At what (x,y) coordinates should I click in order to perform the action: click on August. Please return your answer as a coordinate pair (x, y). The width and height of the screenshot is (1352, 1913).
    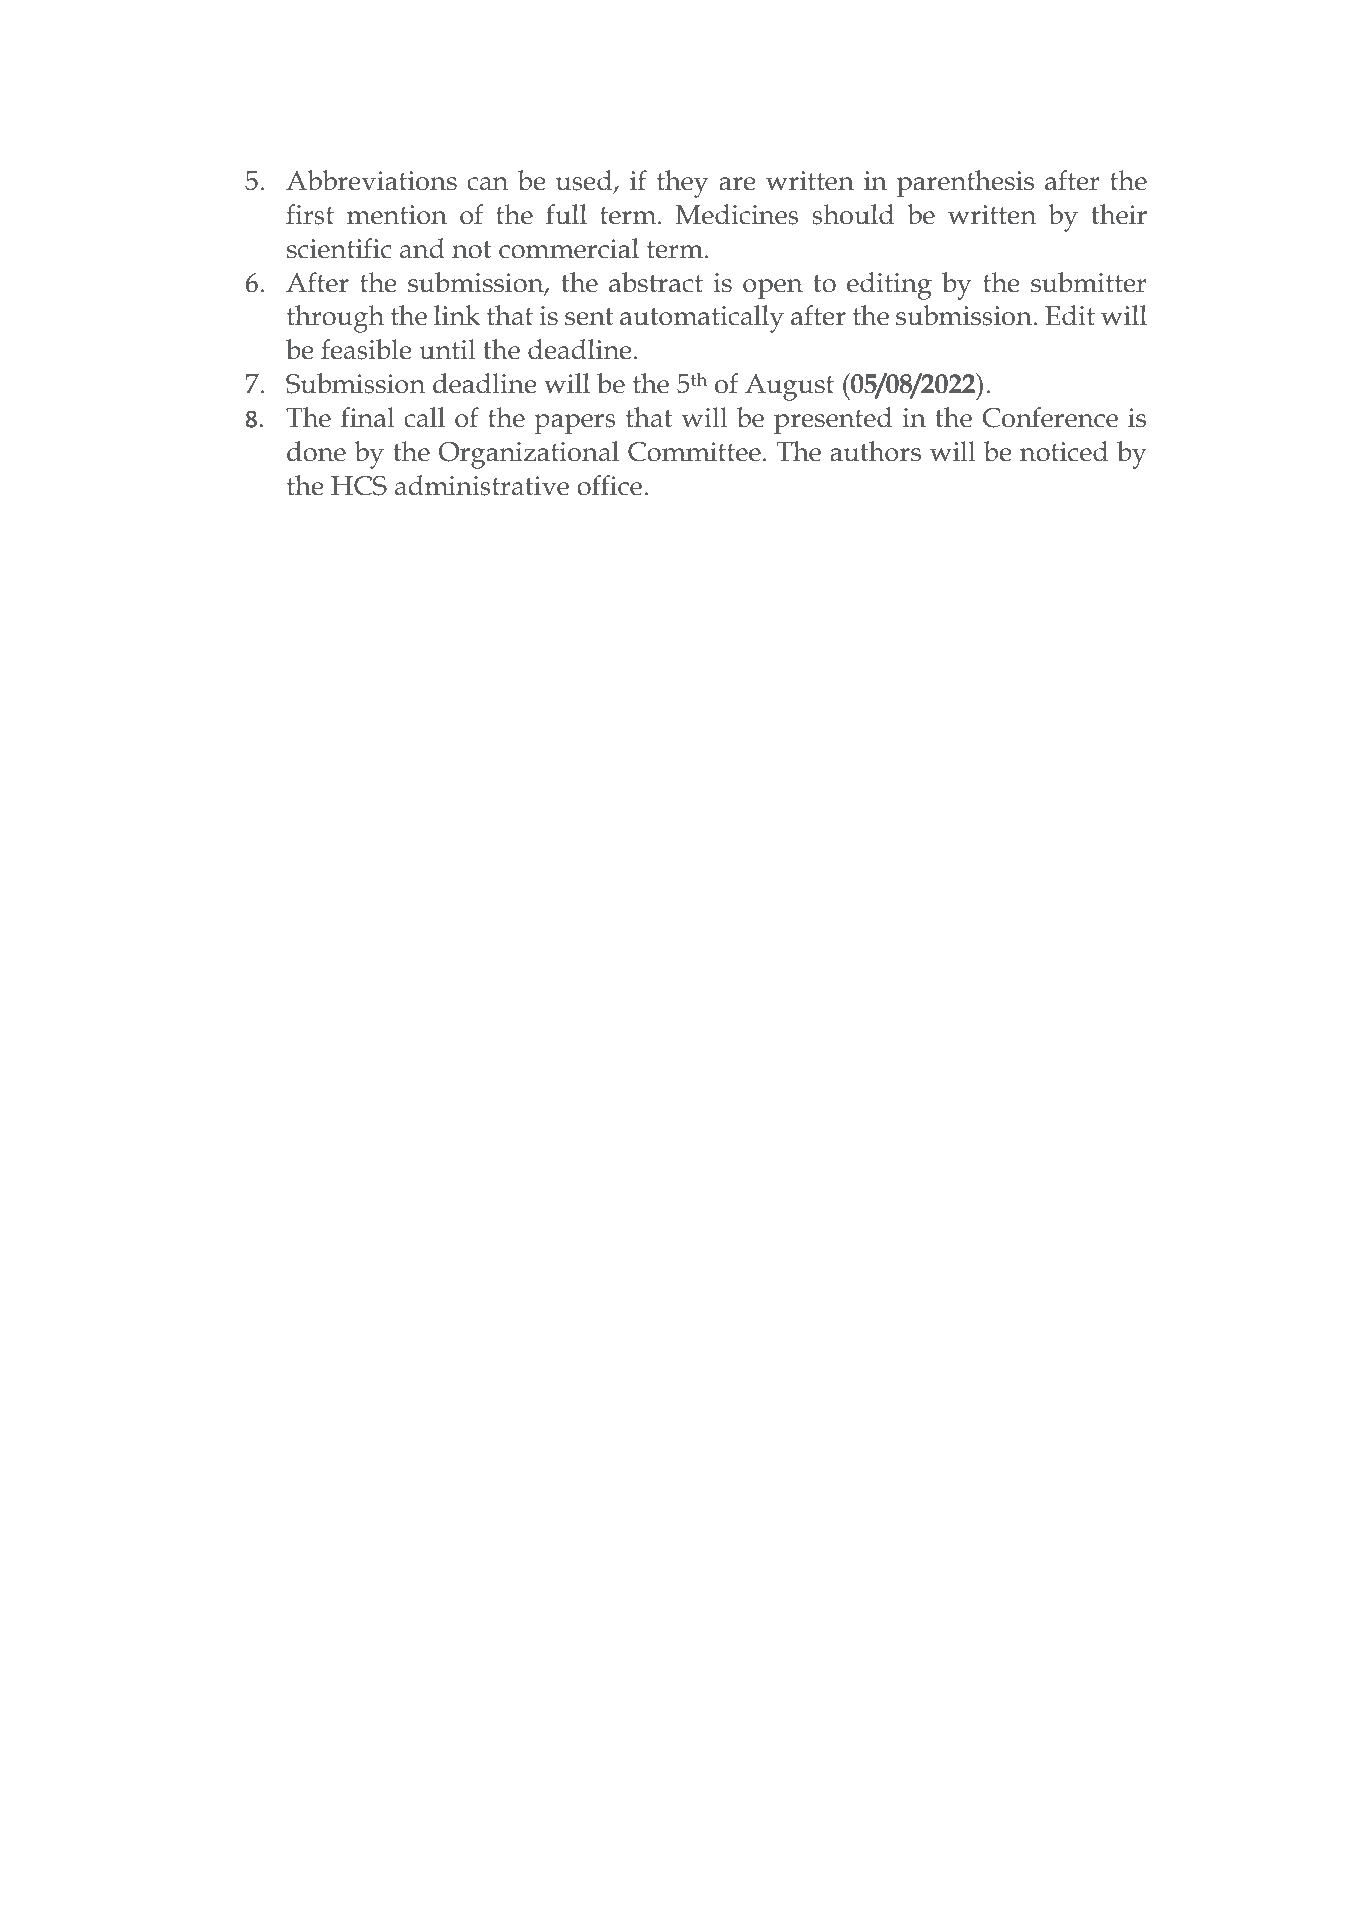
    Looking at the image, I should click on (789, 387).
